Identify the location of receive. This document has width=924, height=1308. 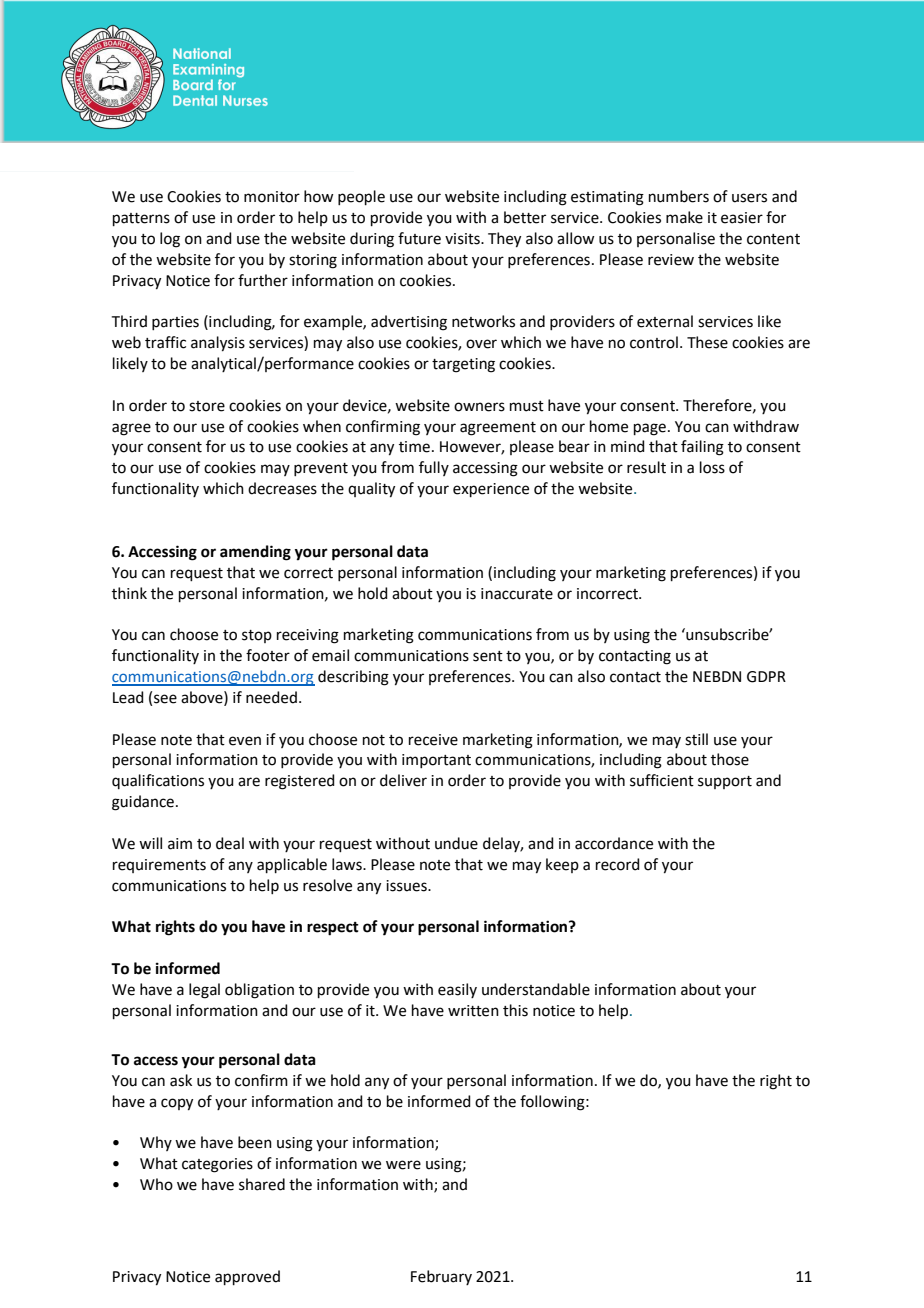
(433, 740).
